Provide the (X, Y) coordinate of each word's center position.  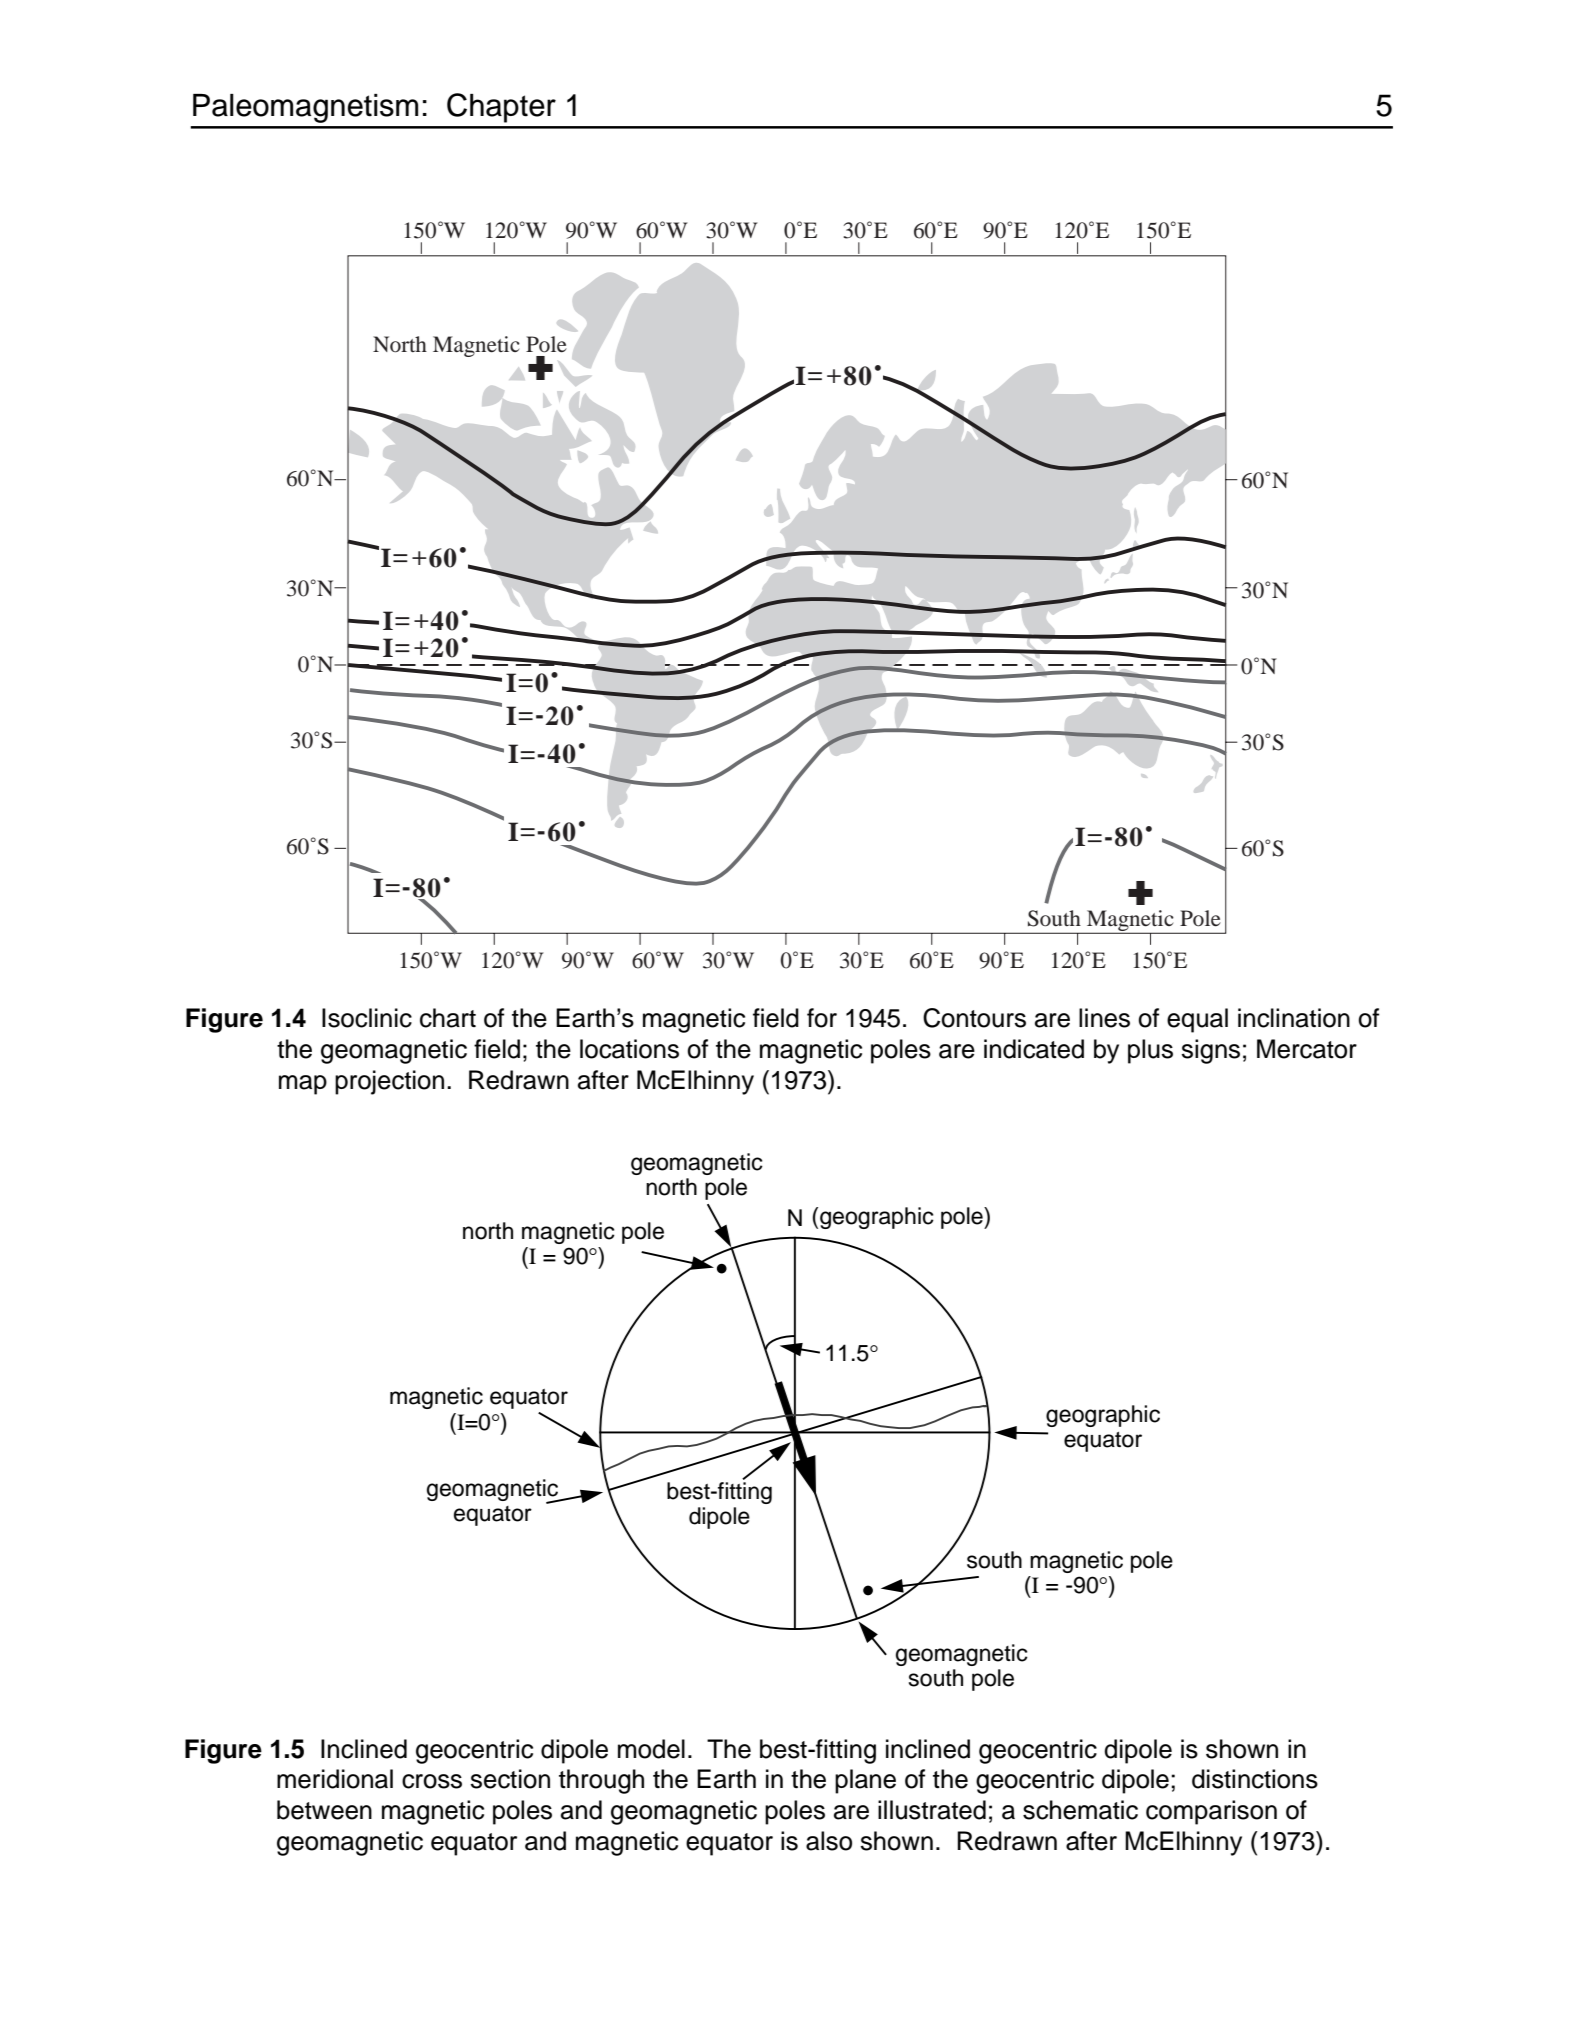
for (822, 1018)
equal (1197, 1020)
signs (1210, 1051)
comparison (1211, 1812)
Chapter (501, 108)
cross (432, 1781)
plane (865, 1781)
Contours (974, 1018)
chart (448, 1018)
